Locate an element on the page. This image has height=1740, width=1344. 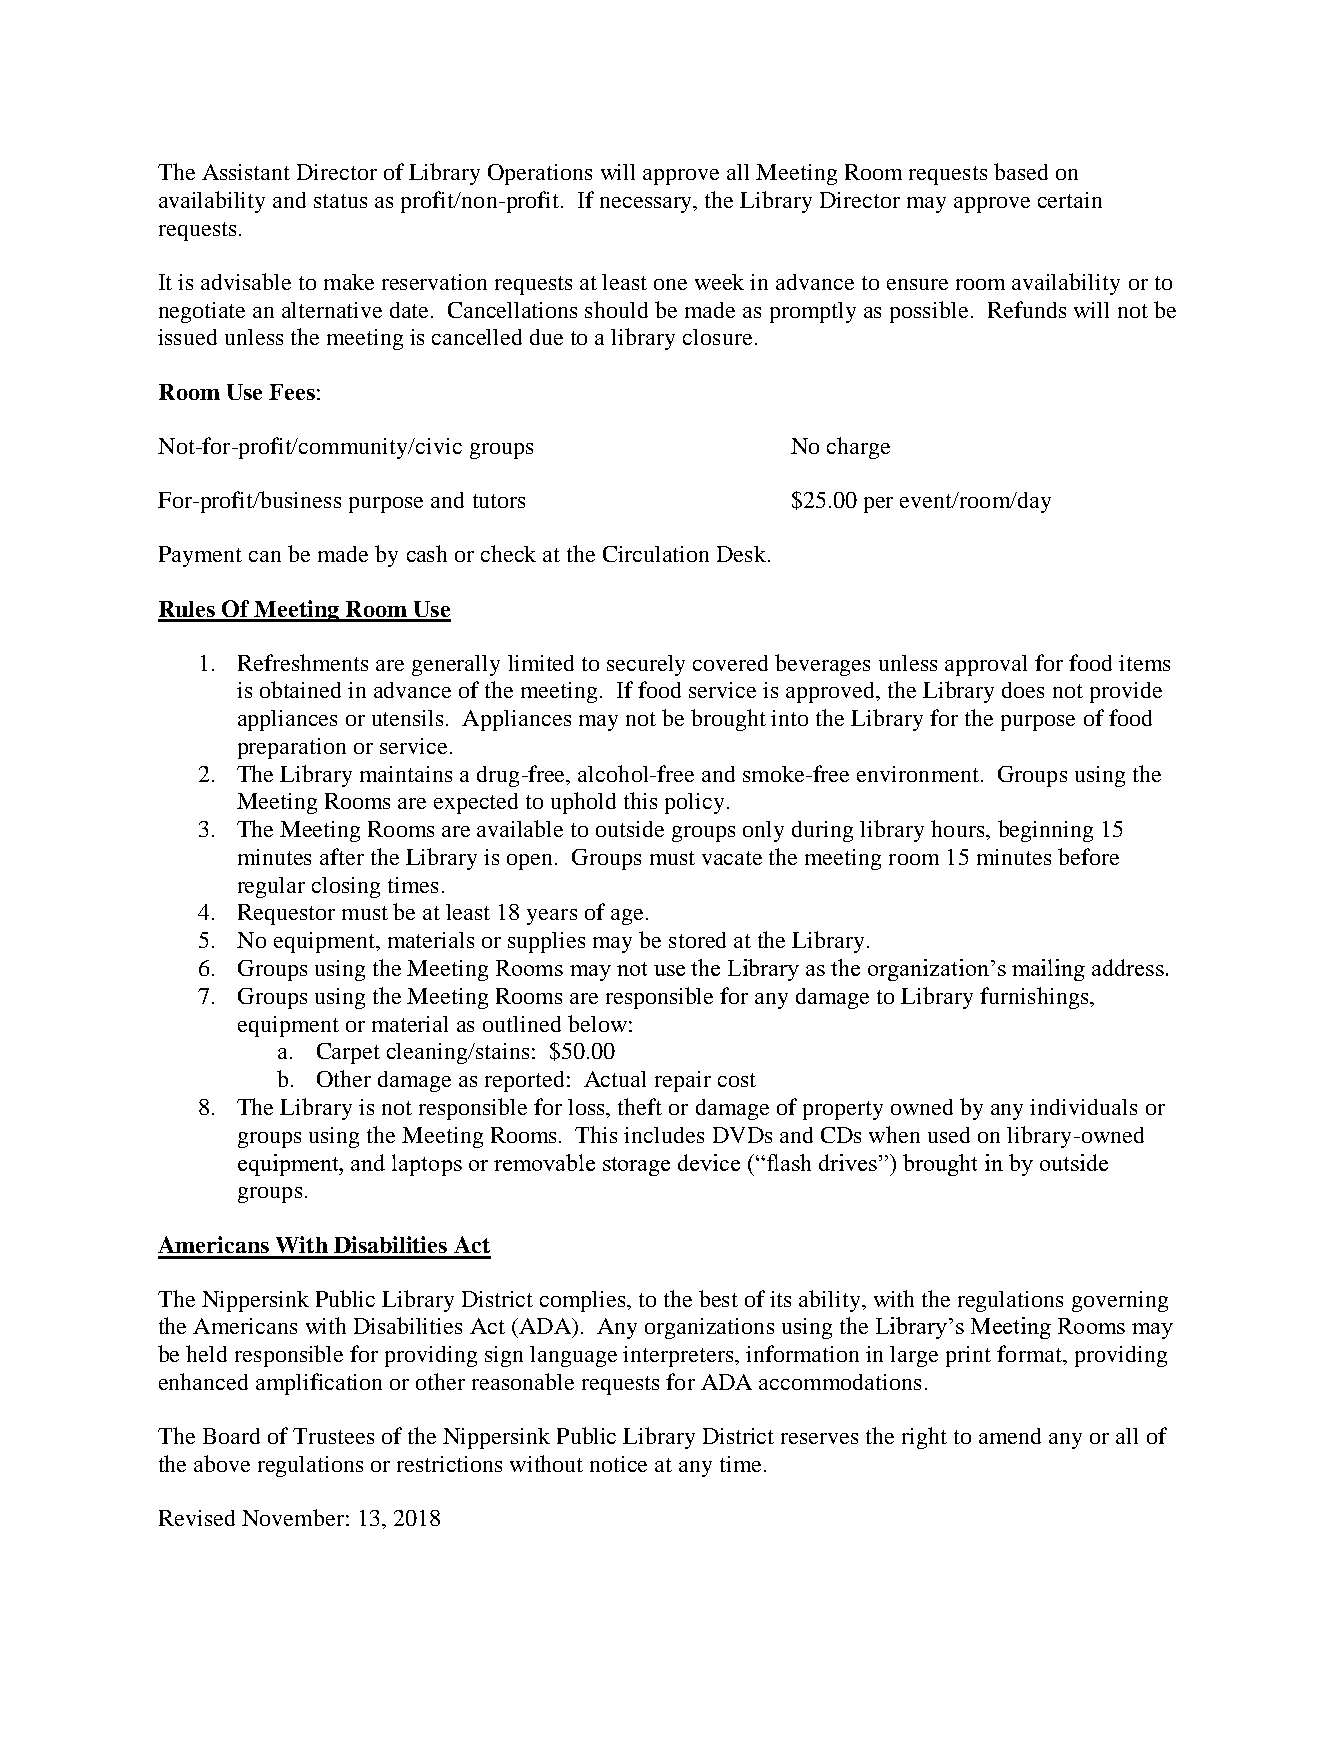
beginning is located at coordinates (1045, 831).
